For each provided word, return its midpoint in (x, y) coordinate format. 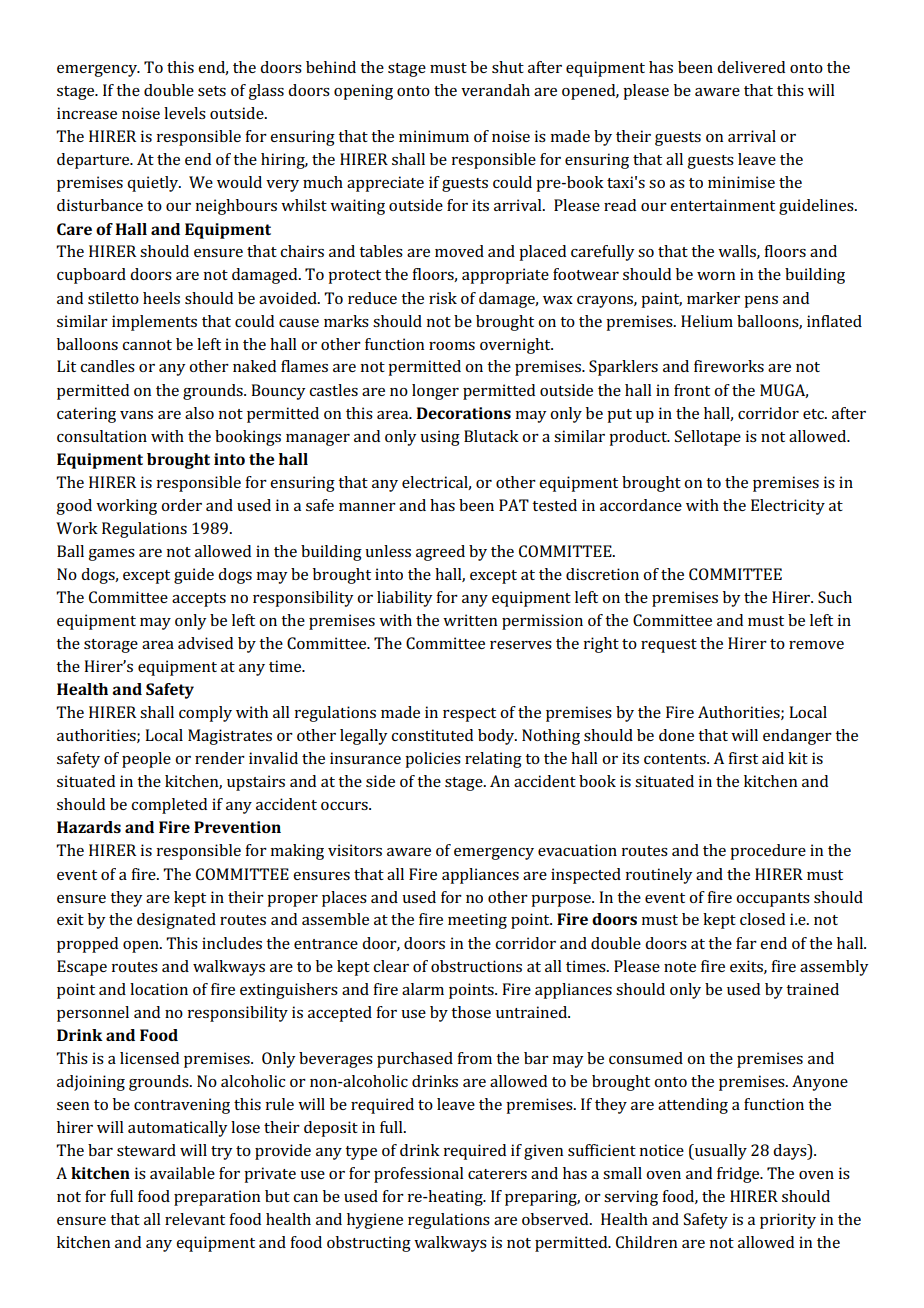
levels (185, 113)
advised (205, 643)
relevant (195, 1219)
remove (816, 645)
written (470, 620)
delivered (751, 67)
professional (419, 1175)
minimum (434, 136)
